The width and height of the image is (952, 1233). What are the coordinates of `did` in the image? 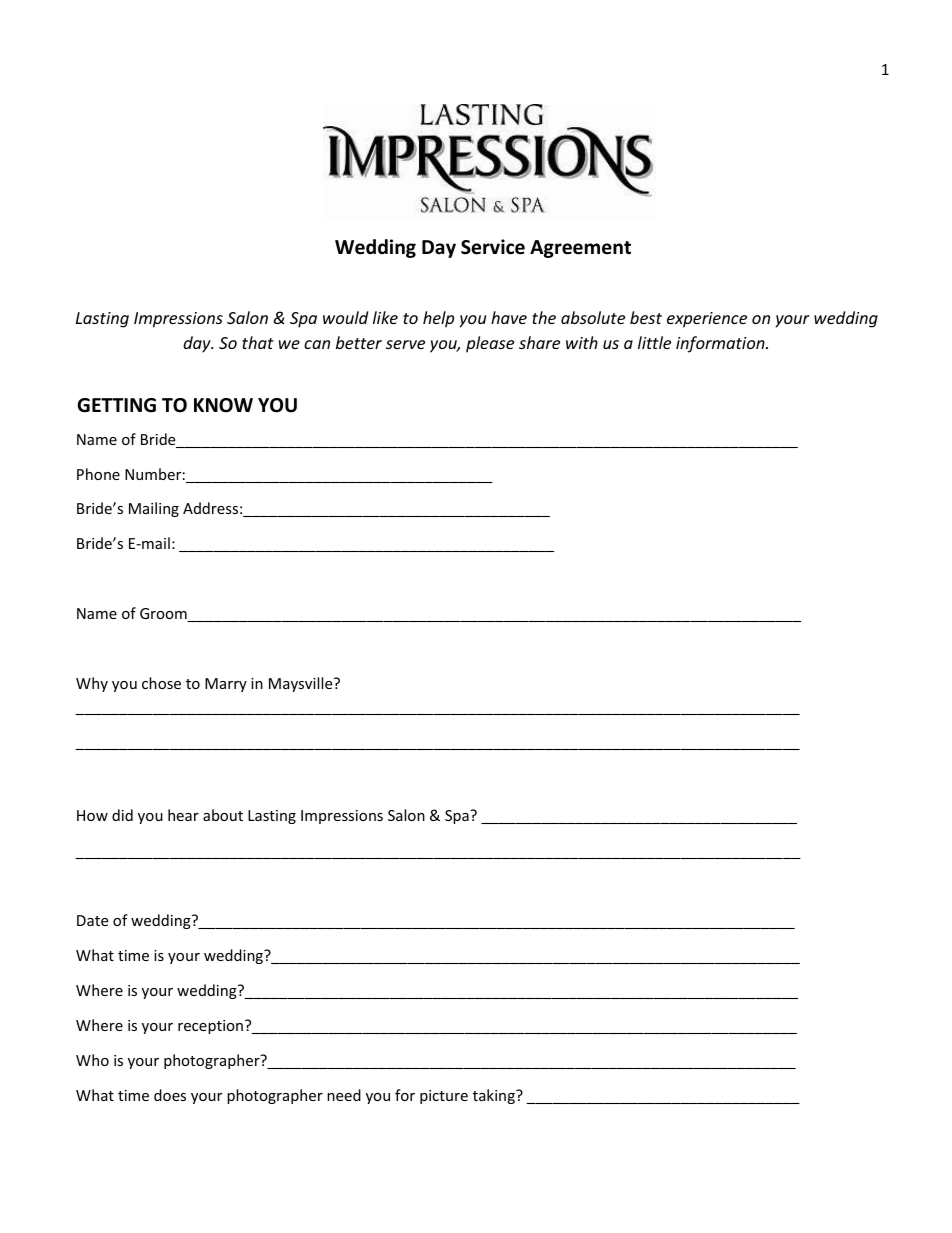 It's located at (122, 815).
